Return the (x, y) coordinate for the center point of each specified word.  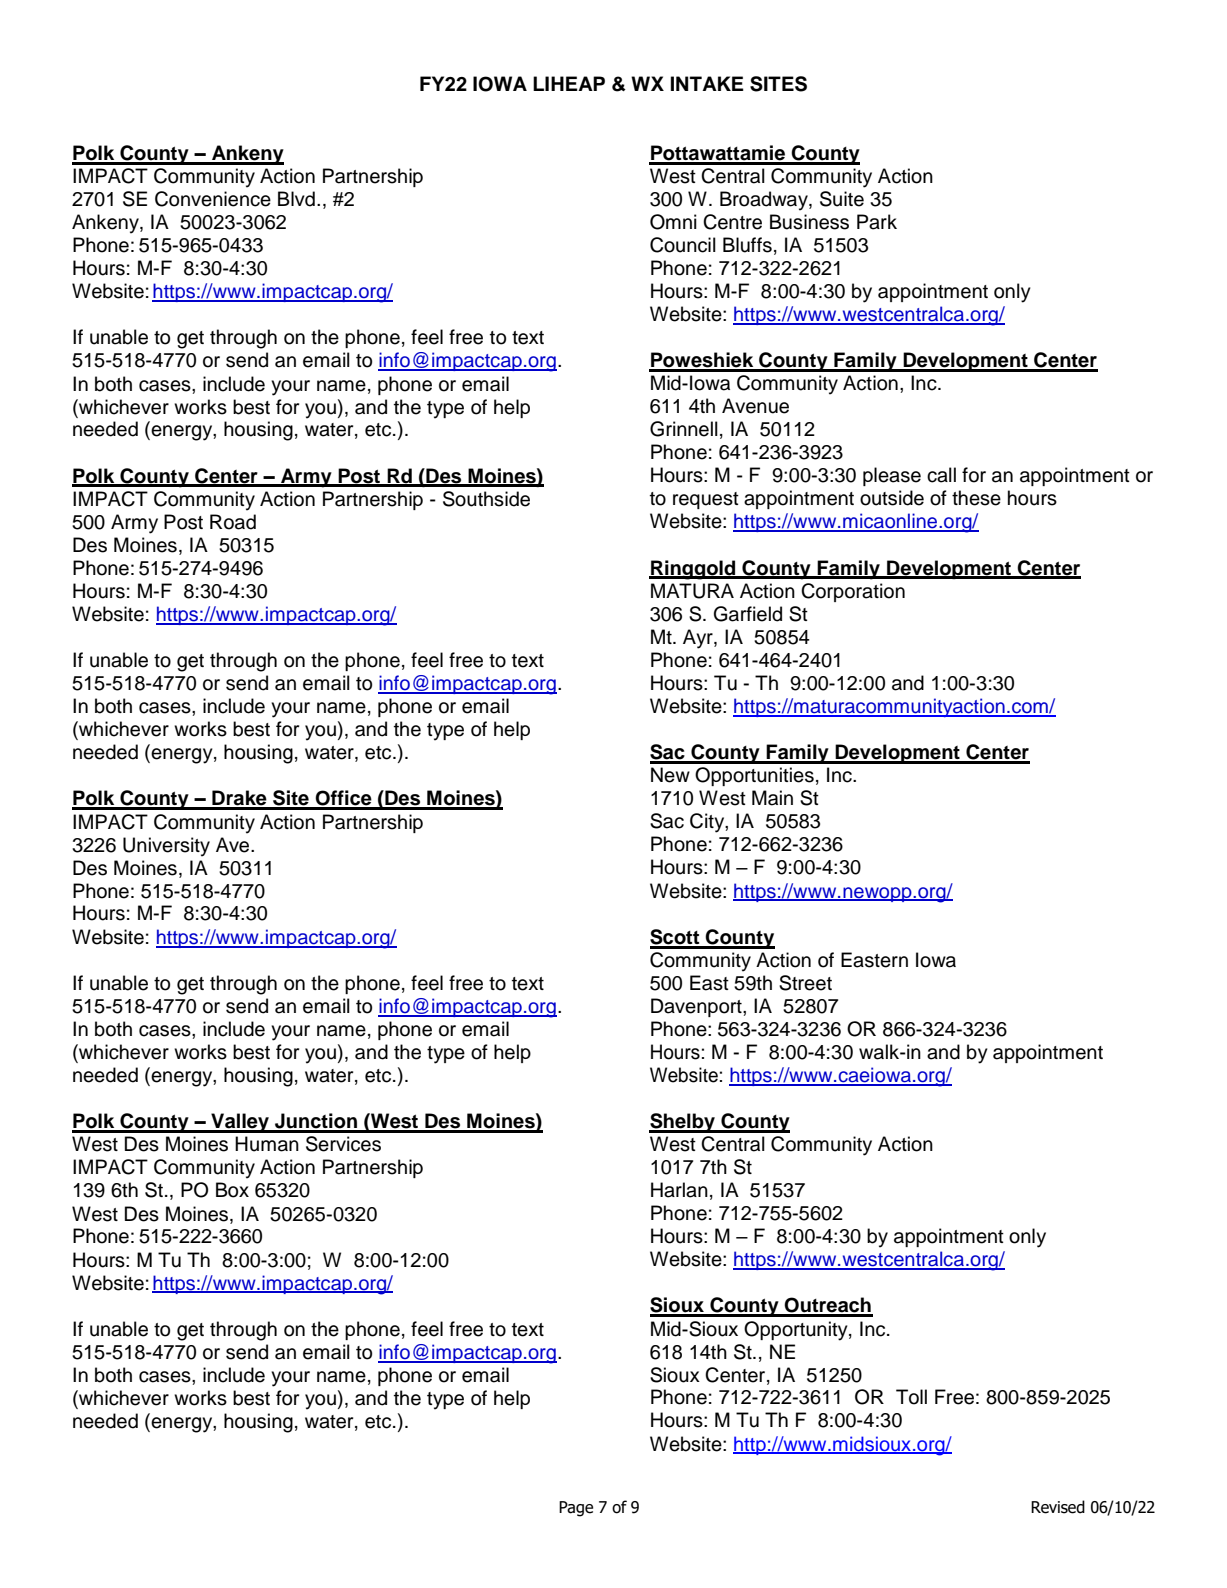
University (166, 847)
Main (772, 798)
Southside (486, 499)
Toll (911, 1397)
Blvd (296, 199)
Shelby (683, 1123)
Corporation (853, 592)
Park (877, 222)
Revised (1058, 1507)
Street (805, 983)
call (941, 475)
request (706, 500)
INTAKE (707, 83)
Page (576, 1509)
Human (267, 1144)
